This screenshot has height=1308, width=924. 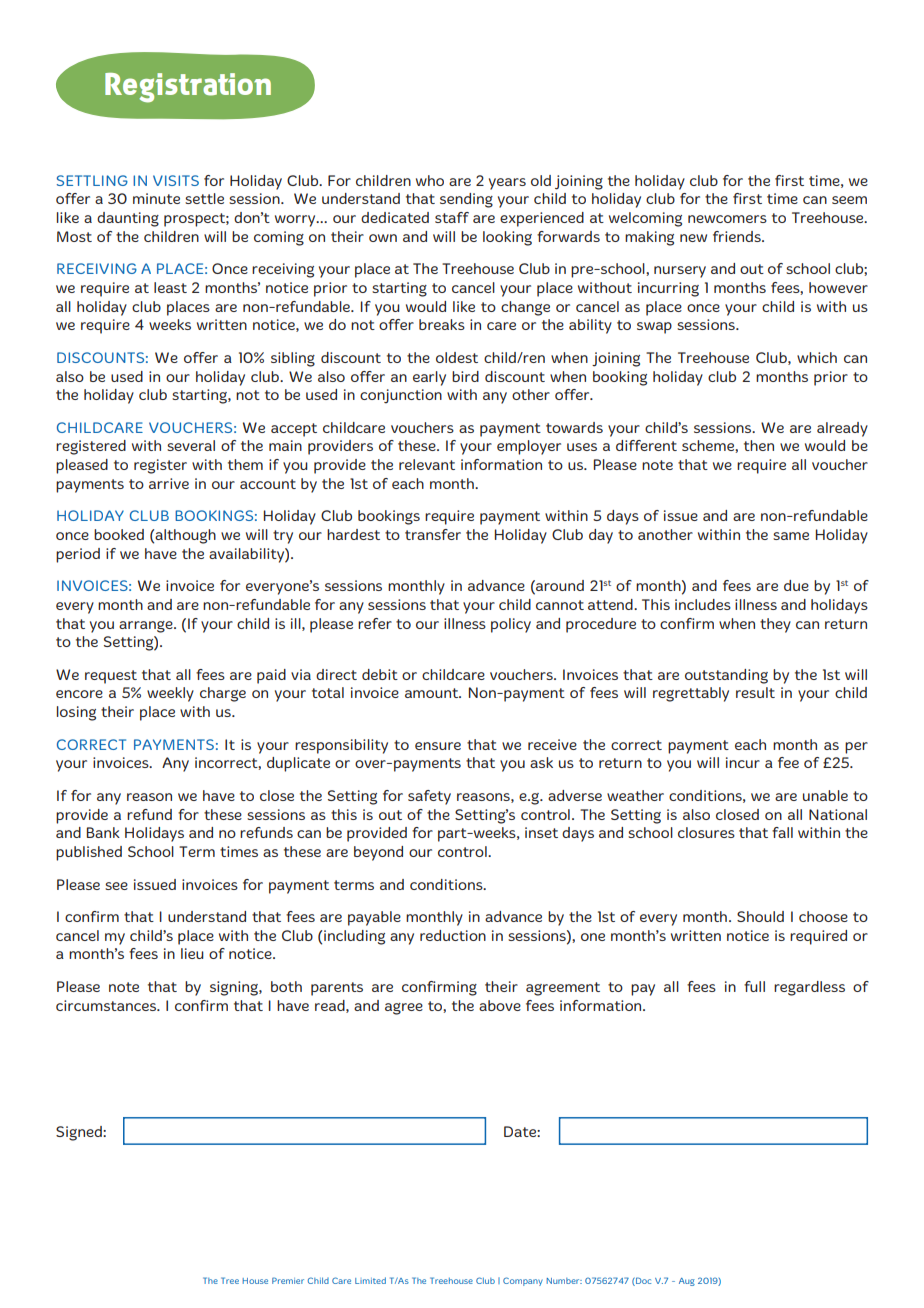 What do you see at coordinates (433, 693) in the screenshot?
I see `amount` at bounding box center [433, 693].
